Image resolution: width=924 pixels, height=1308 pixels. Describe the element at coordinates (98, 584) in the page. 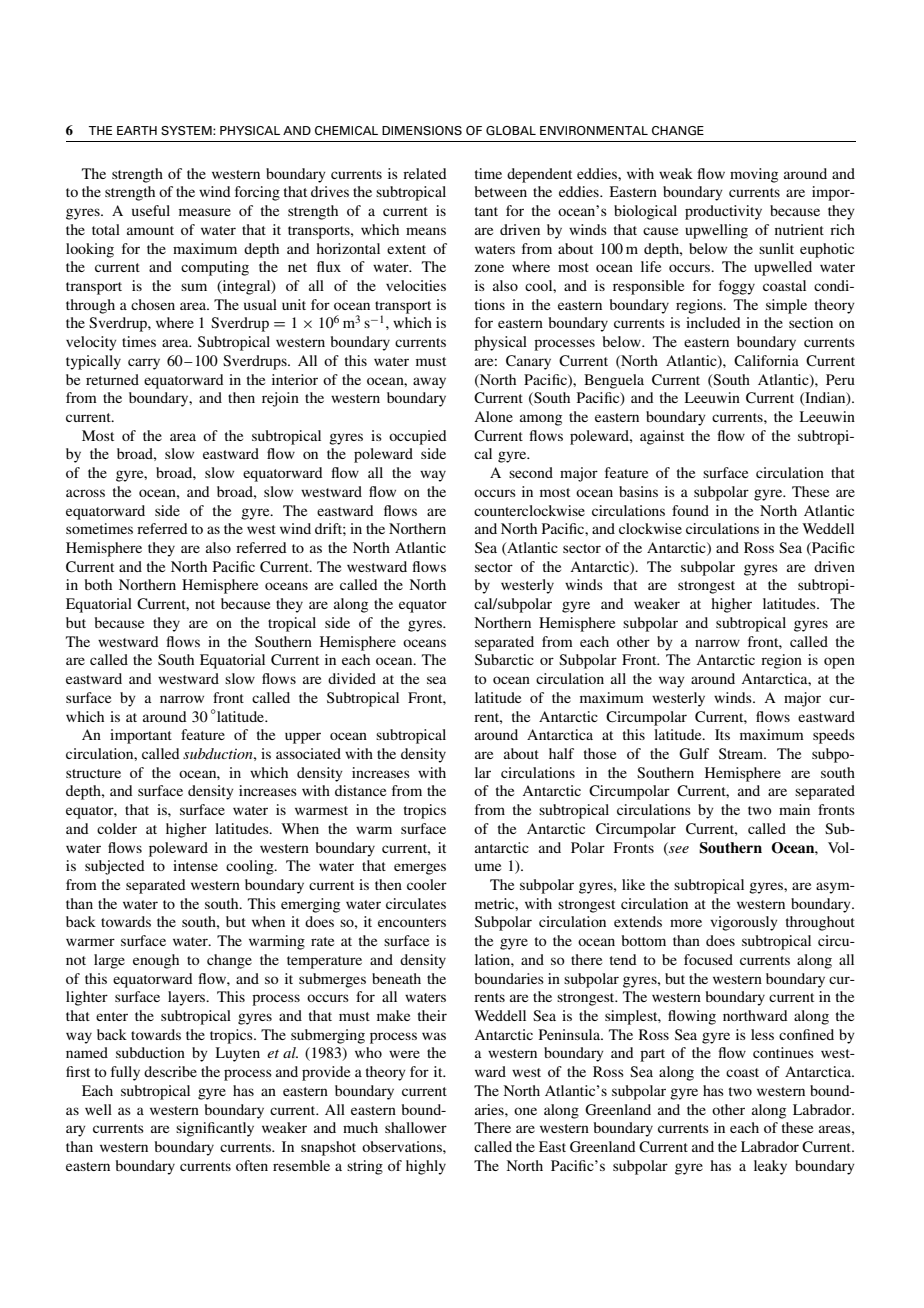

I see `both` at that location.
